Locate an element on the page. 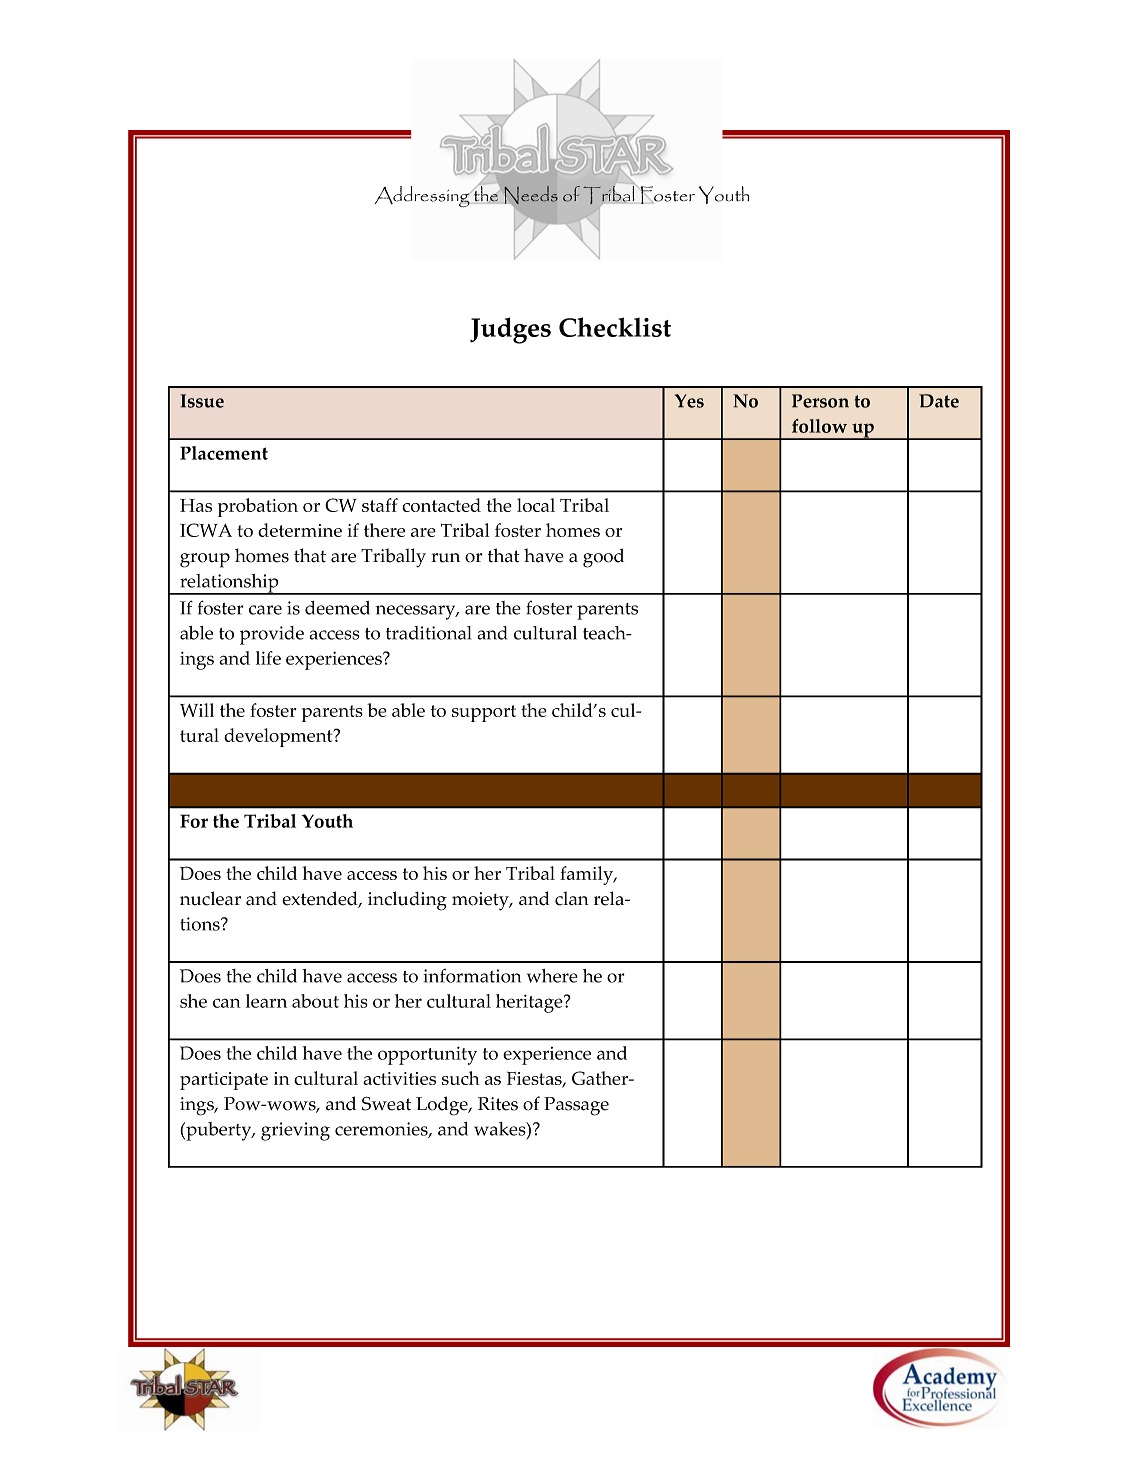  Passage is located at coordinates (576, 1106).
